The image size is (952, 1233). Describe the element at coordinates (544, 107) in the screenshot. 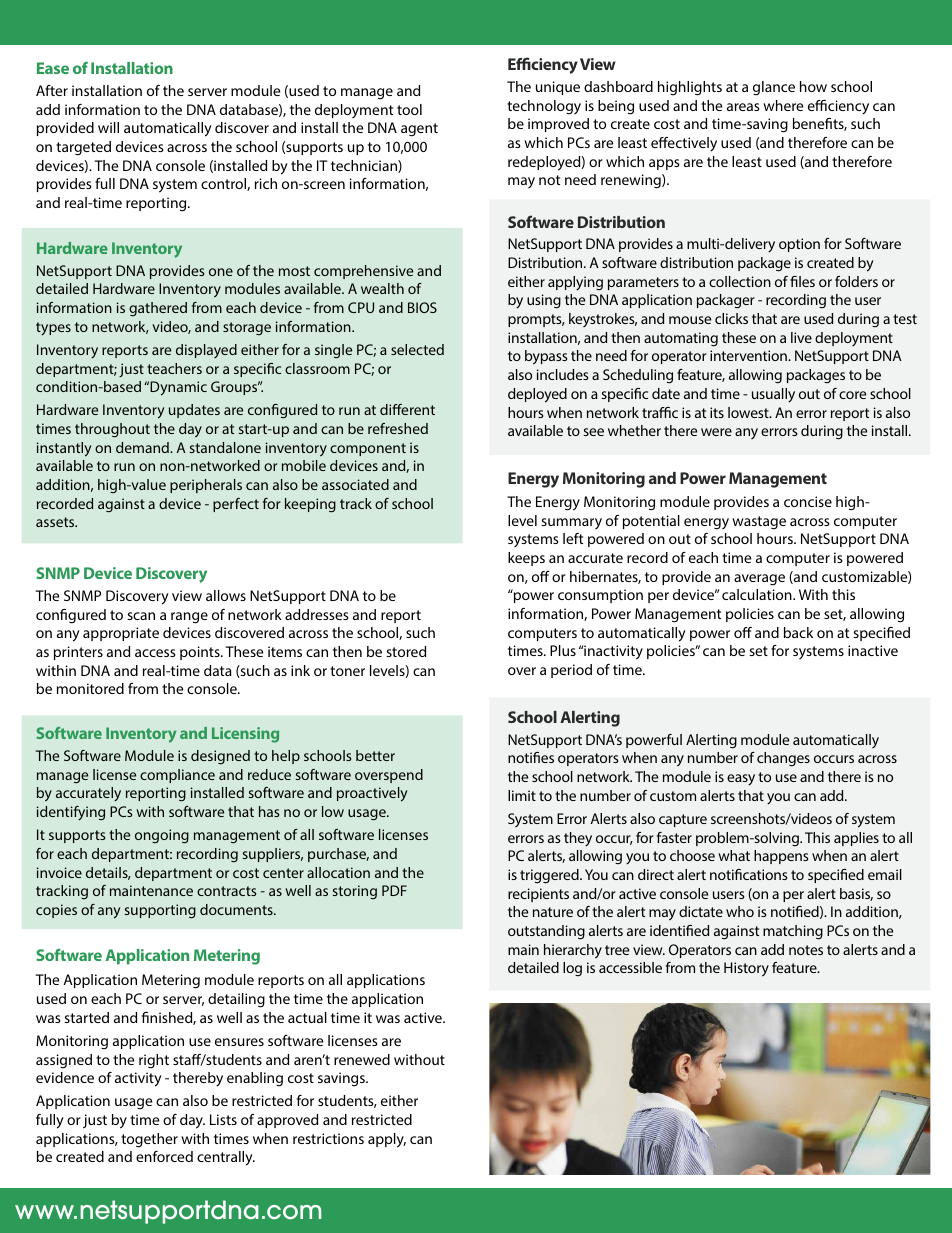

I see `technology` at that location.
